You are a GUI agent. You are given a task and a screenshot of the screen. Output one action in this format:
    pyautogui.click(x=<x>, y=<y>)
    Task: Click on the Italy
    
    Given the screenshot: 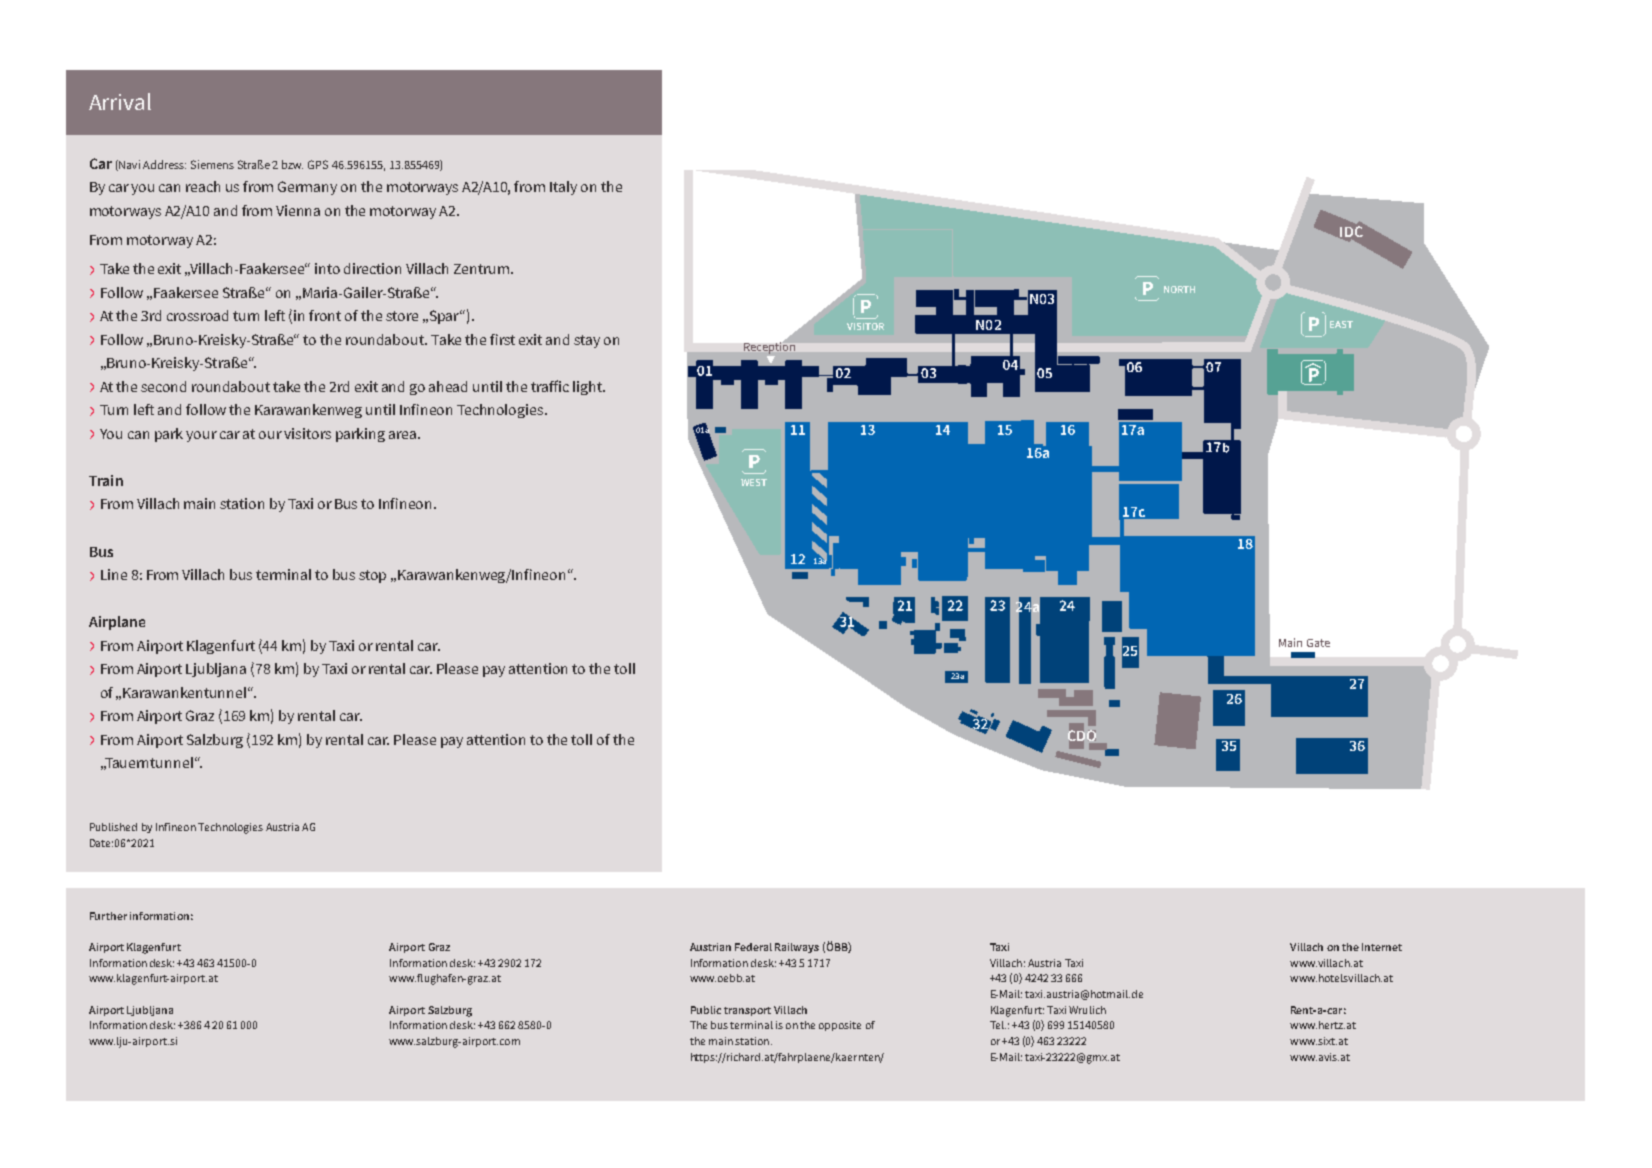 What is the action you would take?
    pyautogui.click(x=563, y=188)
